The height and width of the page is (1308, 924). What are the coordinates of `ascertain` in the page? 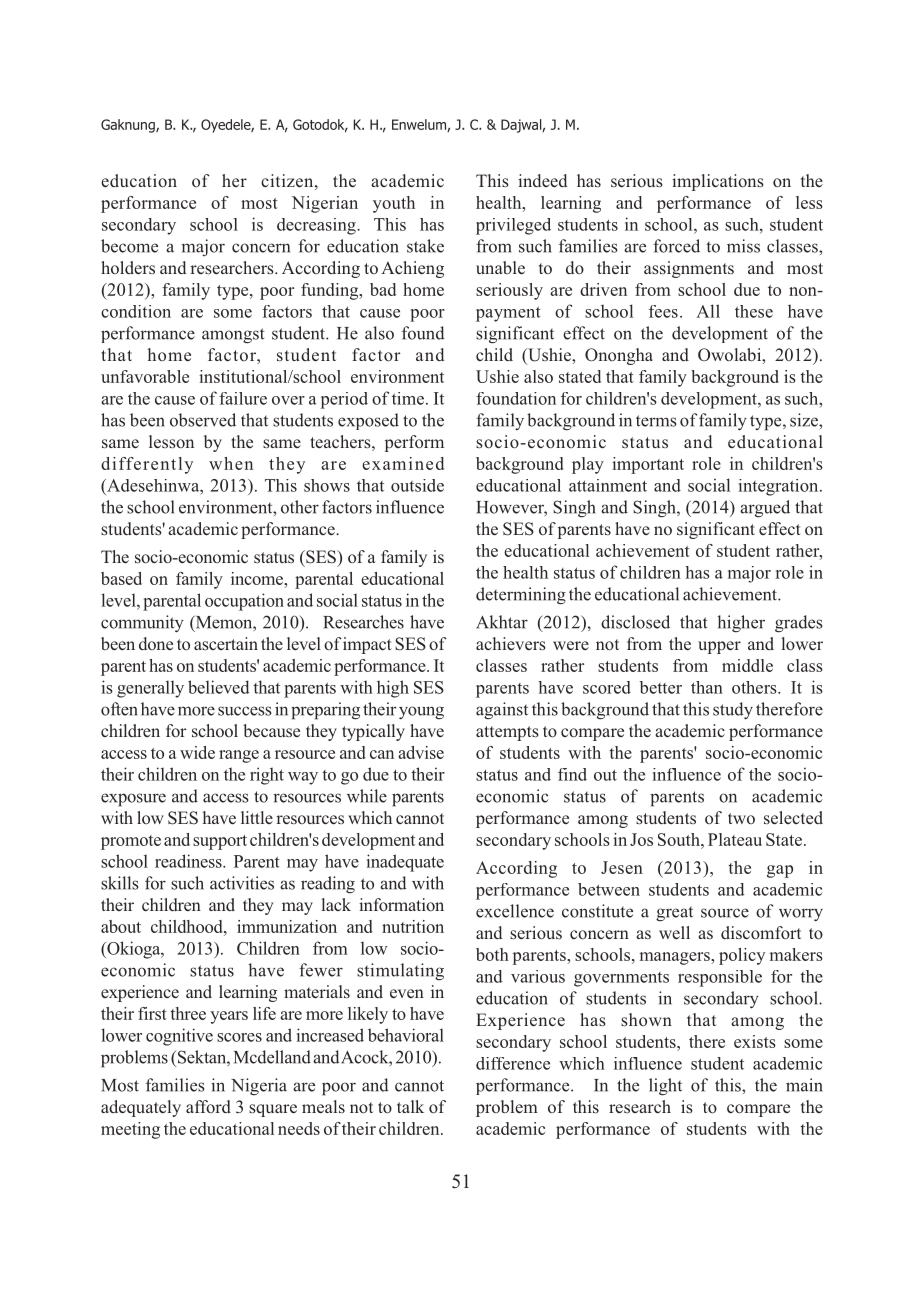 It's located at (226, 644).
